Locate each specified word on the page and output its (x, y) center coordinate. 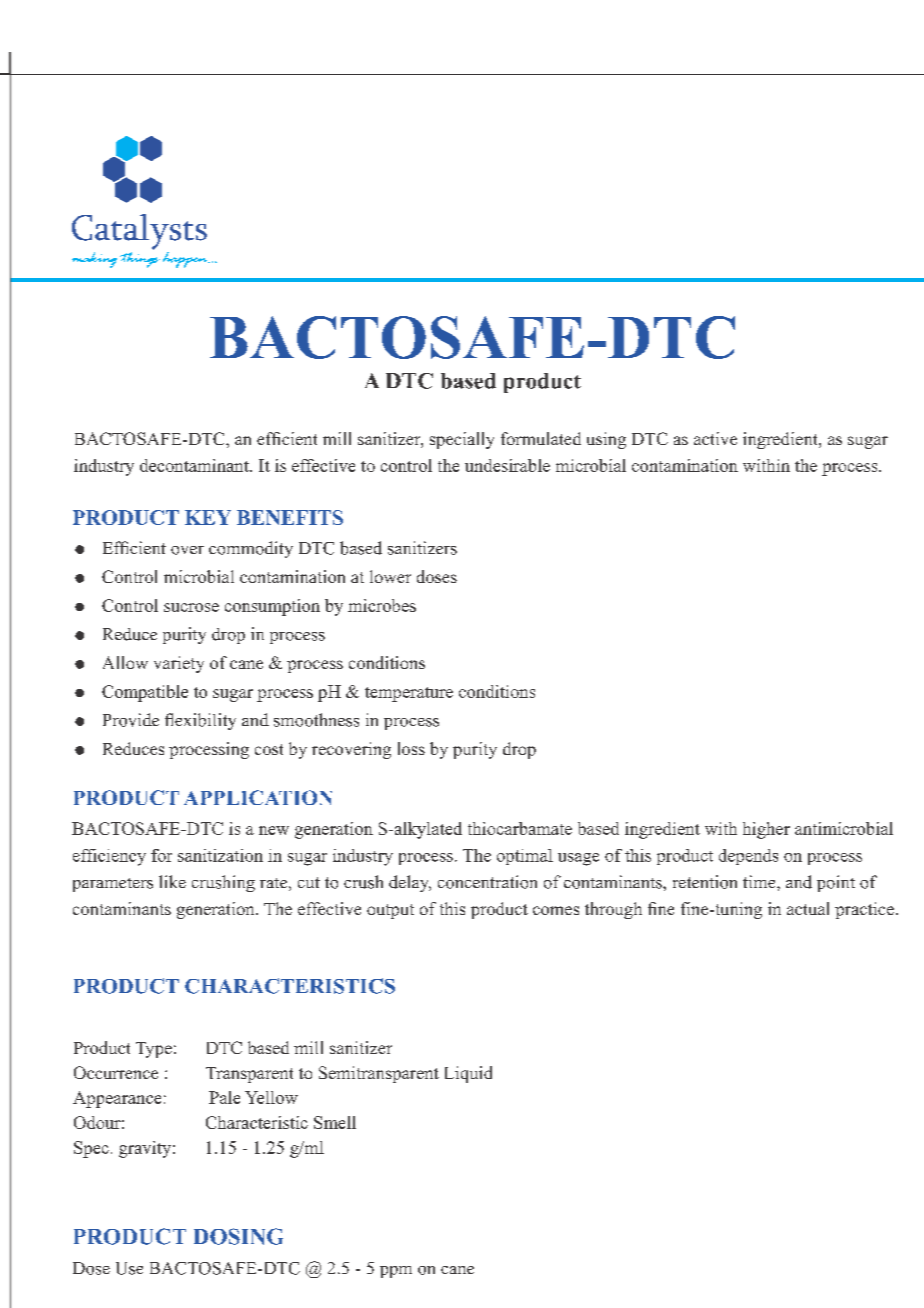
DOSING (238, 1236)
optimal (525, 857)
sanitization (220, 855)
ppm (396, 1272)
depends (748, 857)
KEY (208, 517)
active (715, 438)
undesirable (507, 465)
